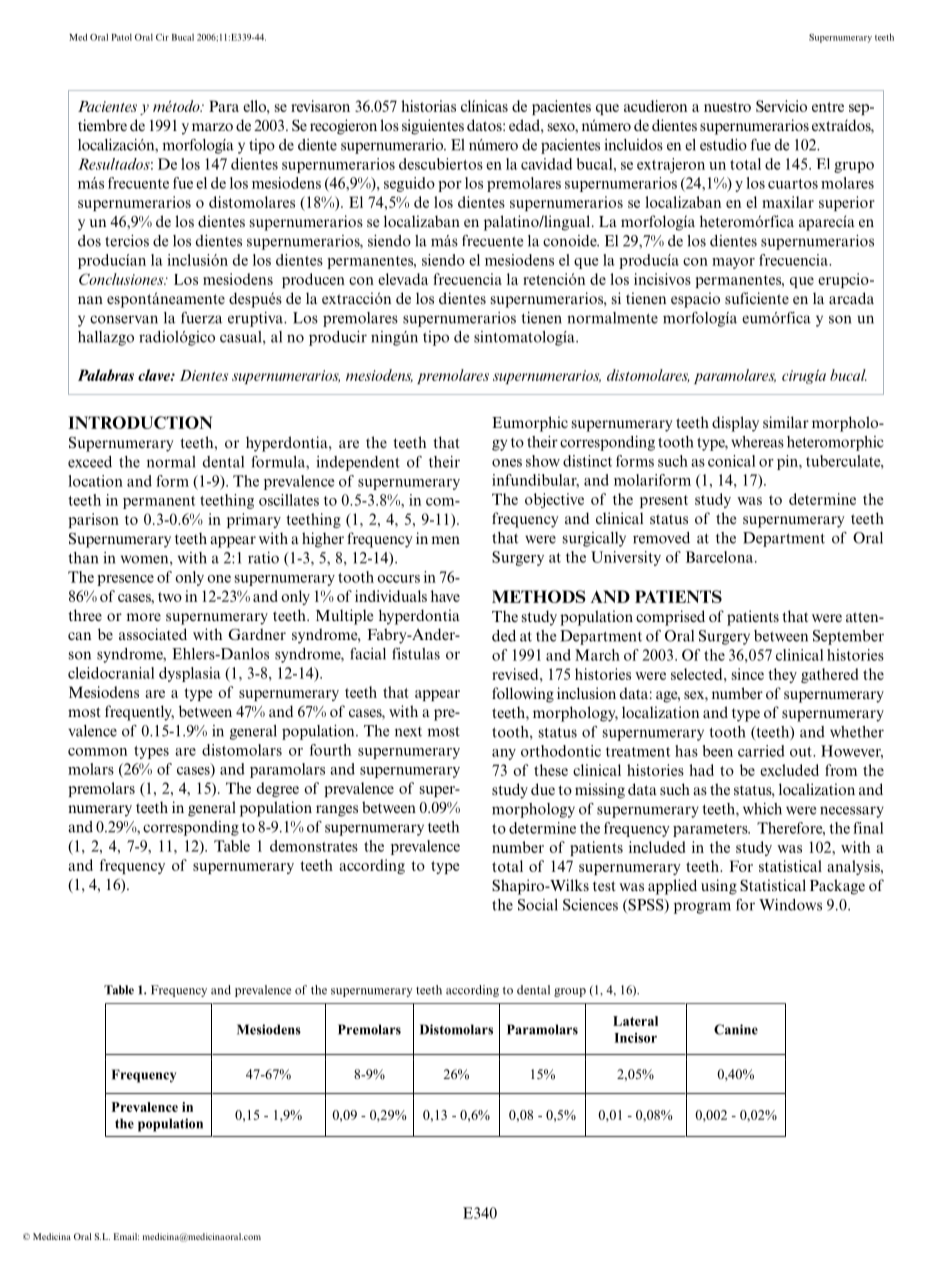  Describe the element at coordinates (786, 422) in the page. I see `similar` at that location.
